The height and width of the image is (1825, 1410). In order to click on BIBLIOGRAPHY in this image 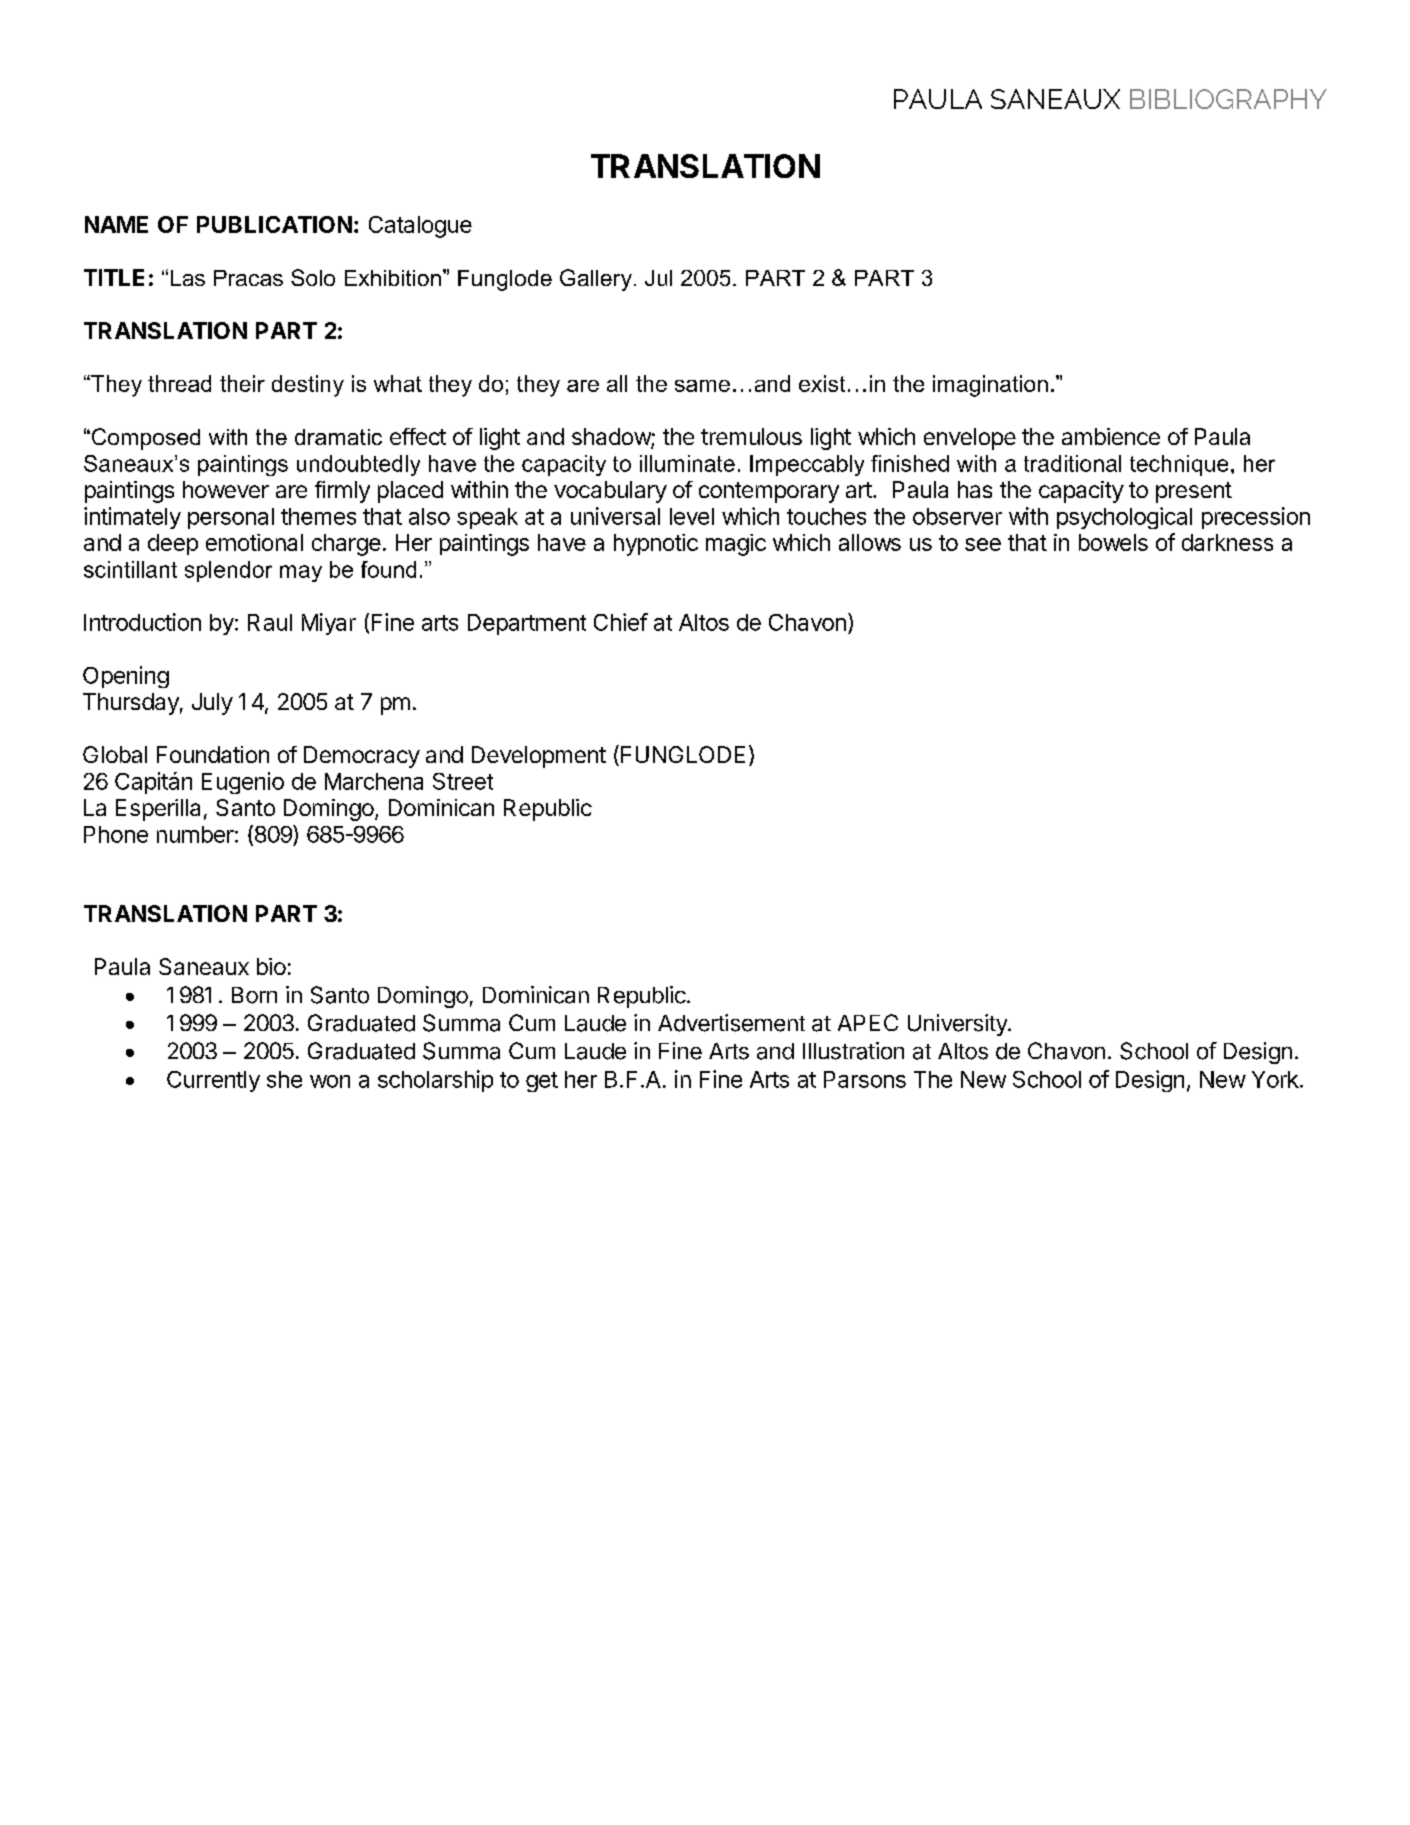, I will do `click(1228, 99)`.
